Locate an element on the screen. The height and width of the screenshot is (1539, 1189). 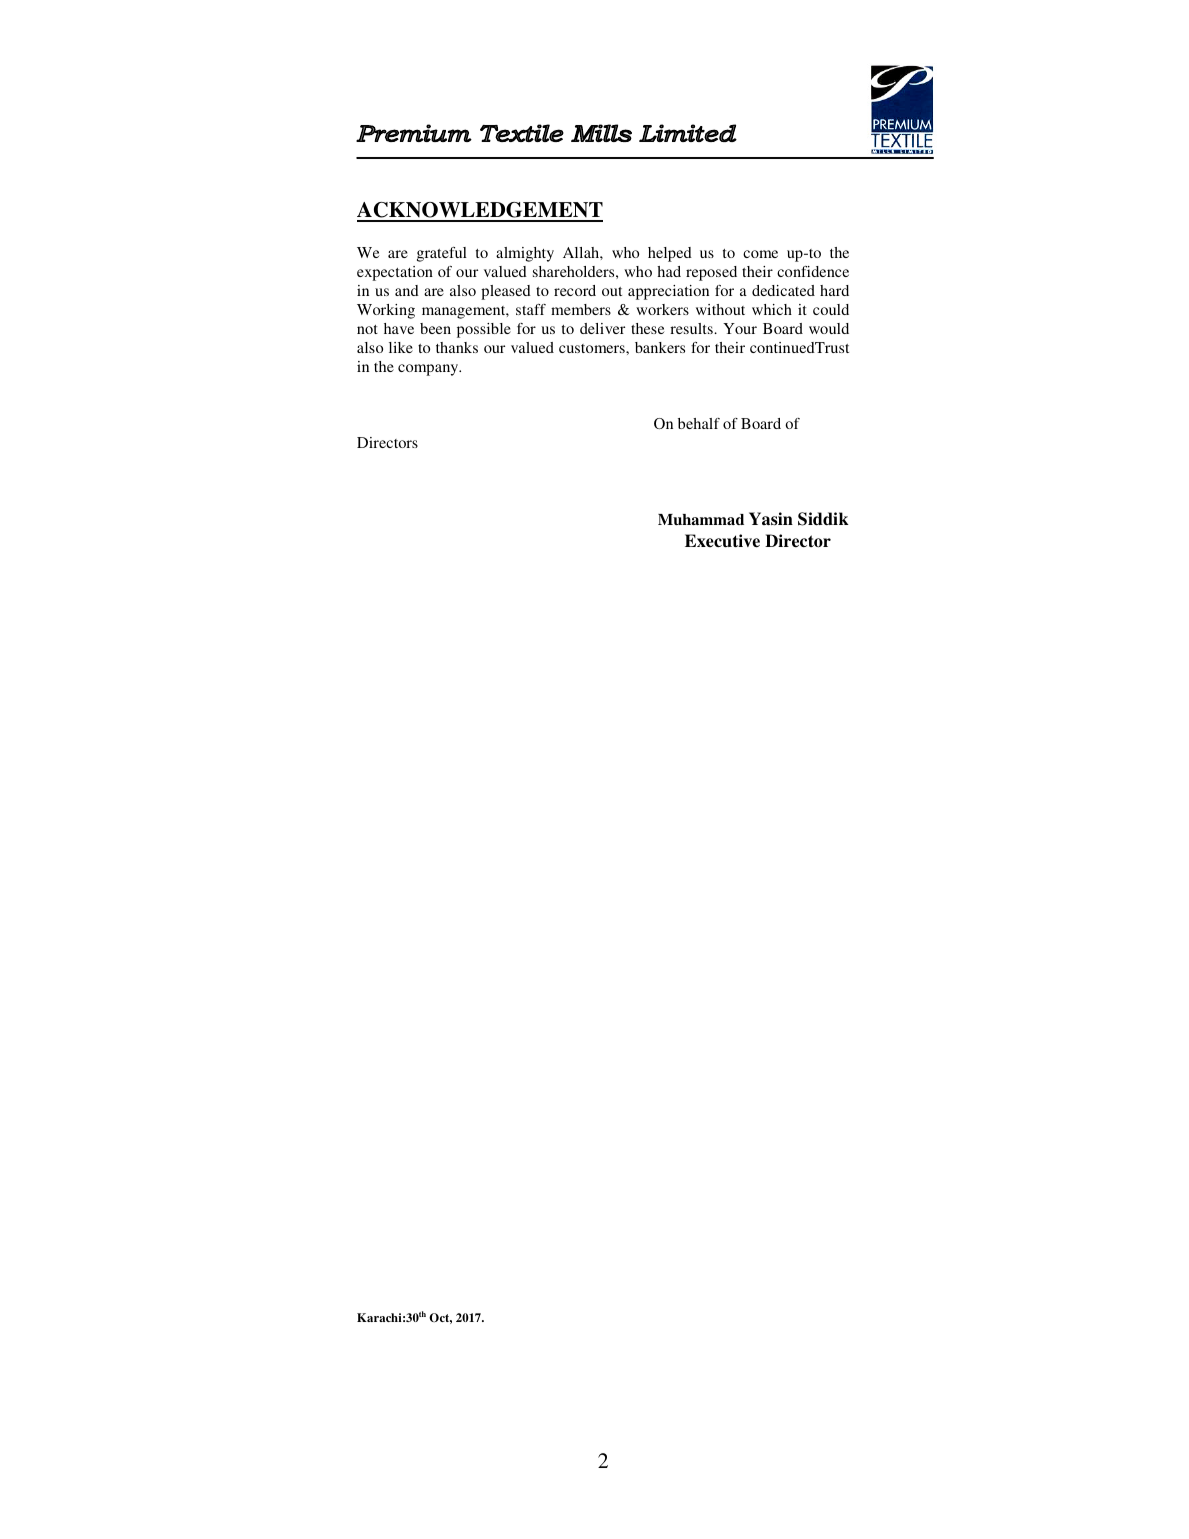
ACKNOWLEDGEMENT is located at coordinates (480, 211).
